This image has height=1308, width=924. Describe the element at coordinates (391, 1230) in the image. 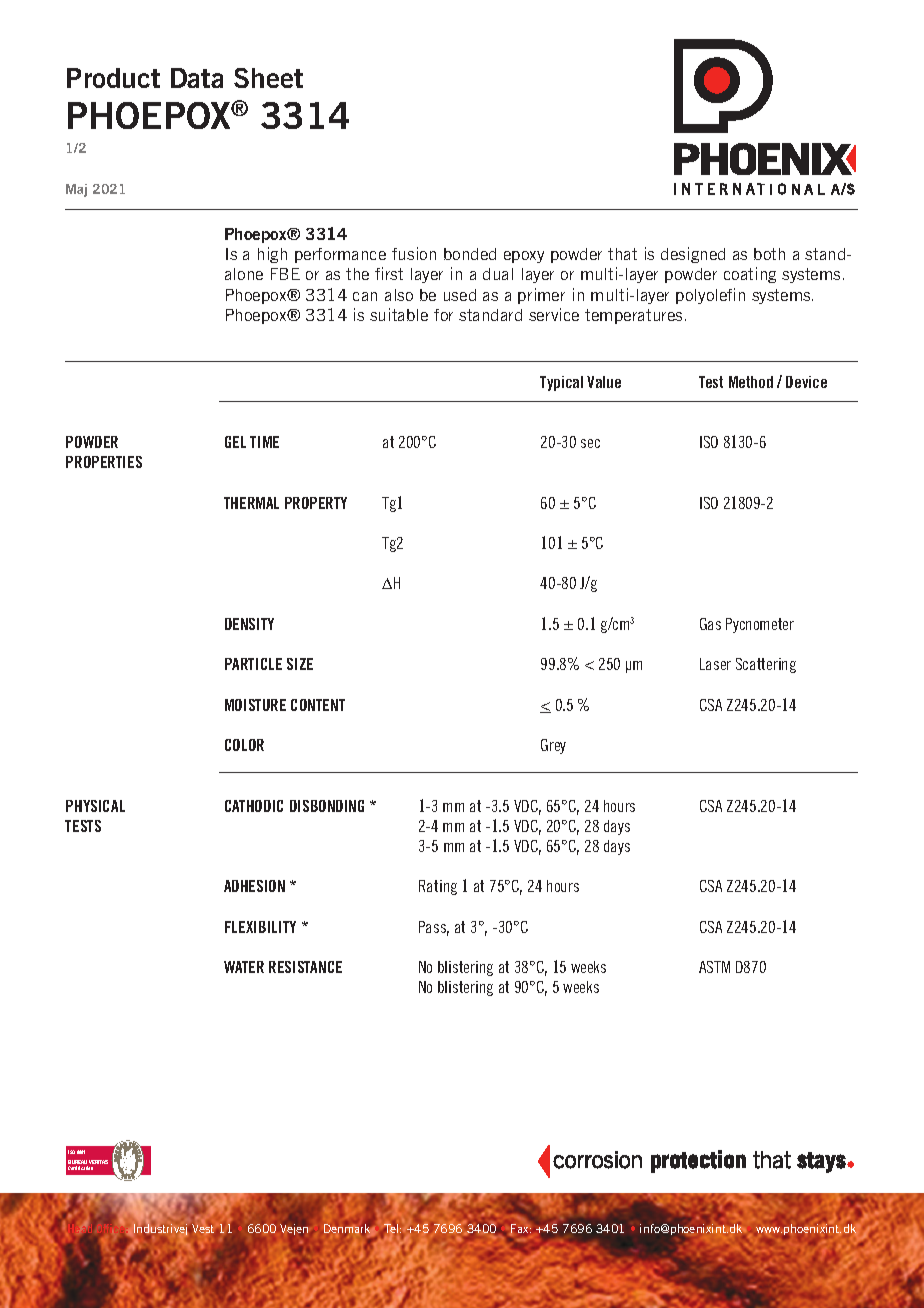

I see `Tel` at that location.
